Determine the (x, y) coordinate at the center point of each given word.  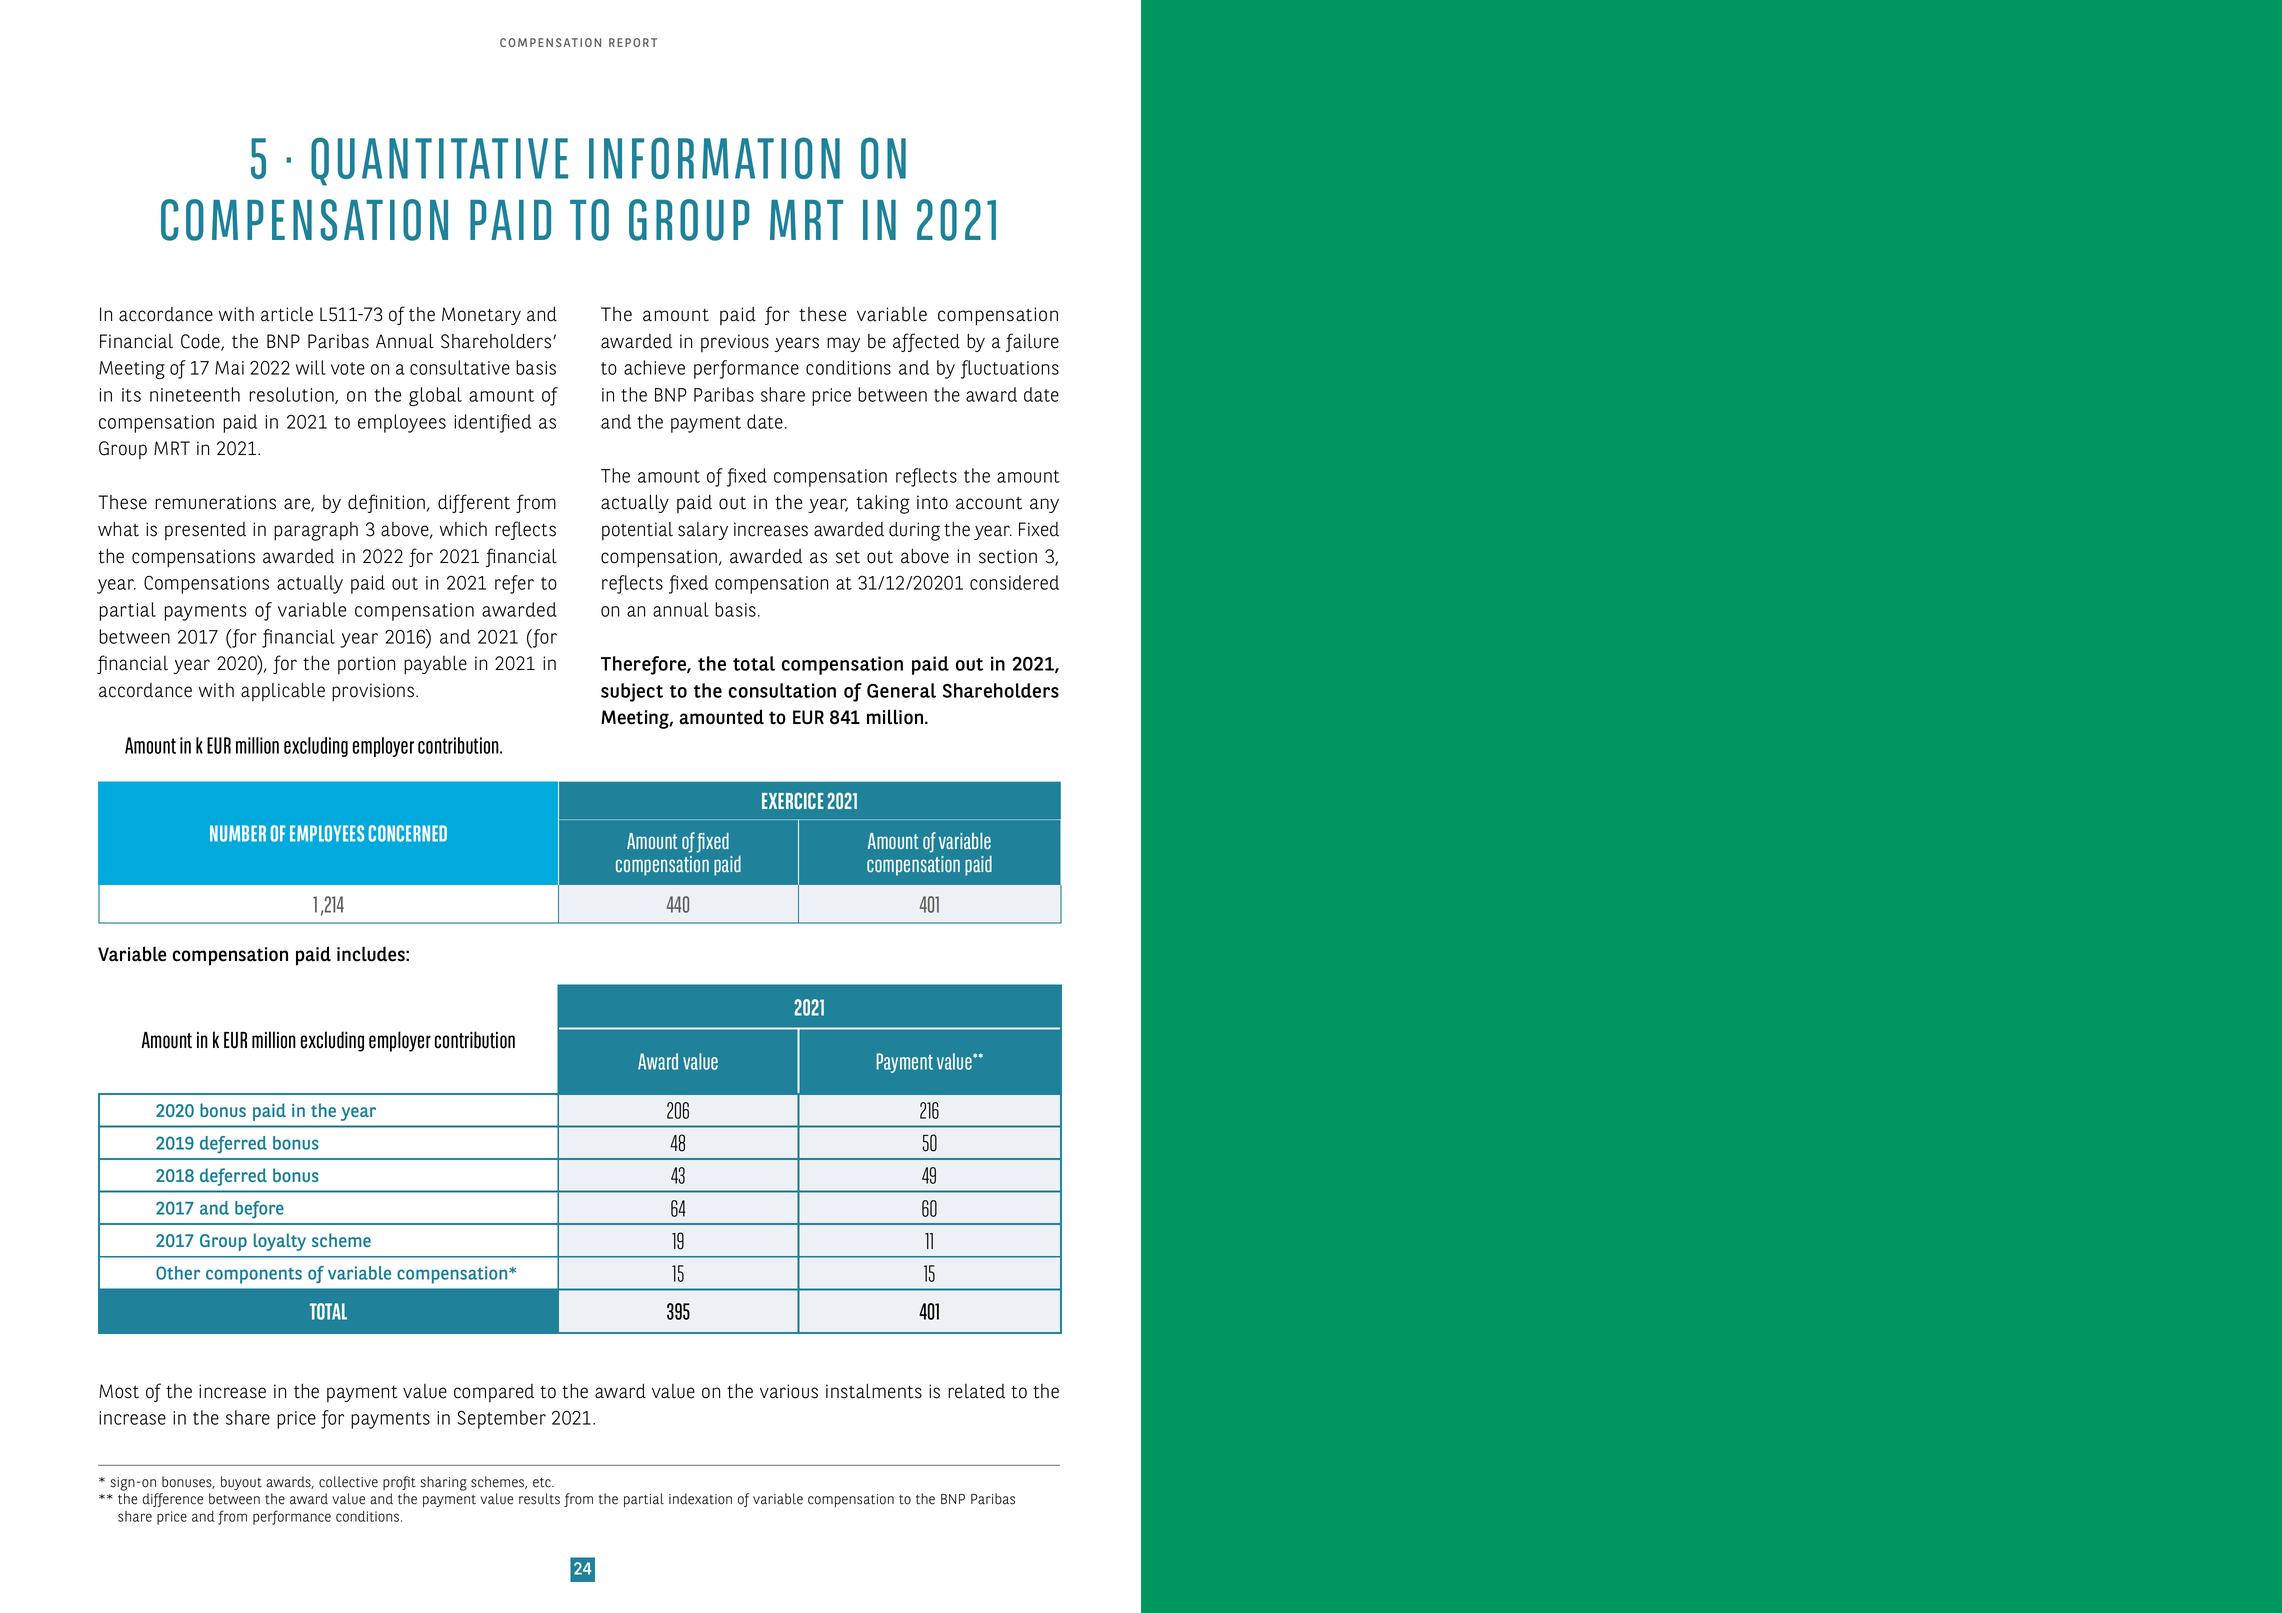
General (901, 690)
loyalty (280, 1242)
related (976, 1391)
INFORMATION (714, 158)
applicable (283, 692)
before (259, 1209)
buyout (241, 1483)
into (932, 502)
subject (632, 692)
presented (205, 531)
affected (926, 342)
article (287, 314)
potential (637, 531)
